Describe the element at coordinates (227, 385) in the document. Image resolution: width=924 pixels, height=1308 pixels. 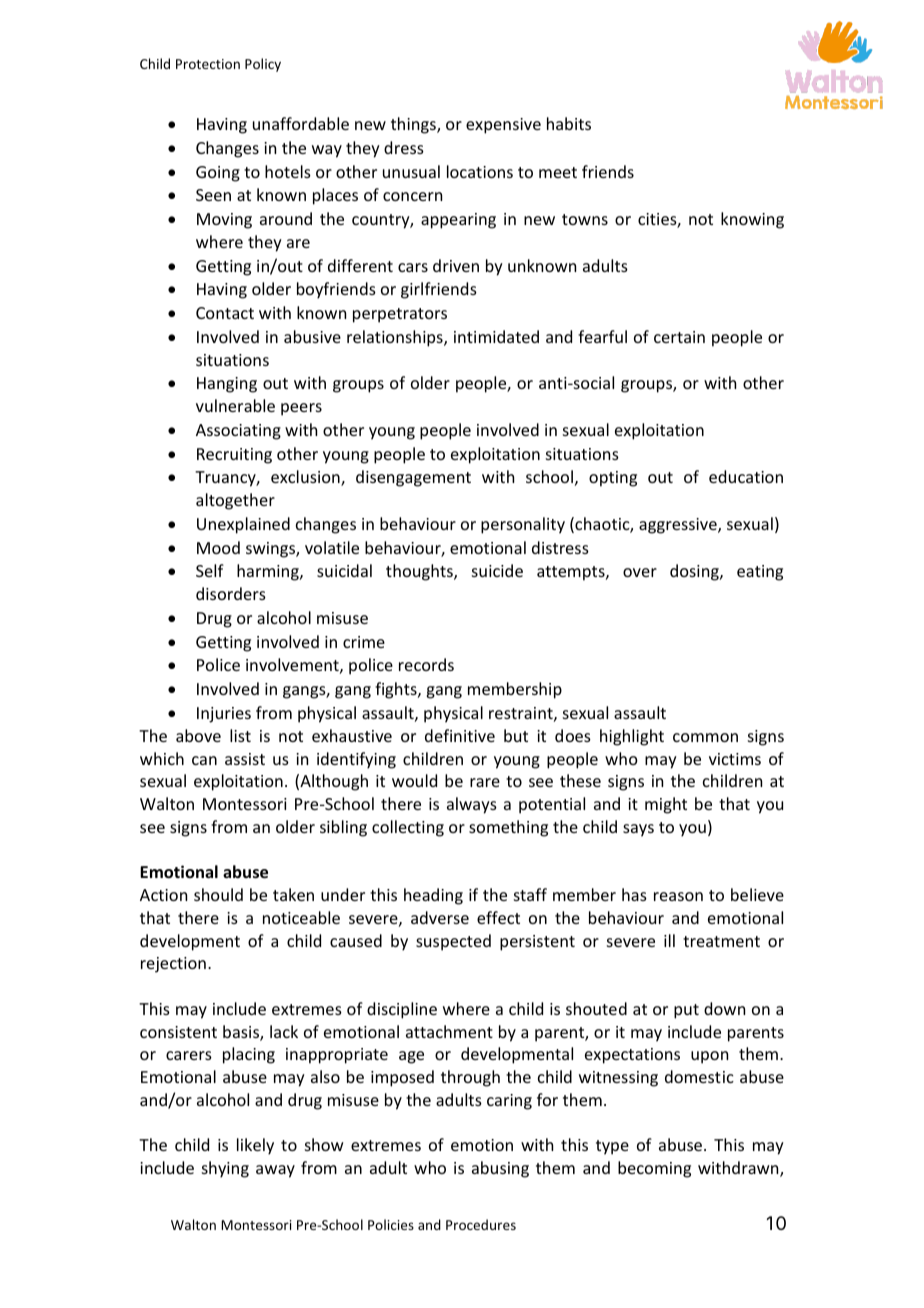
I see `Hanging` at that location.
